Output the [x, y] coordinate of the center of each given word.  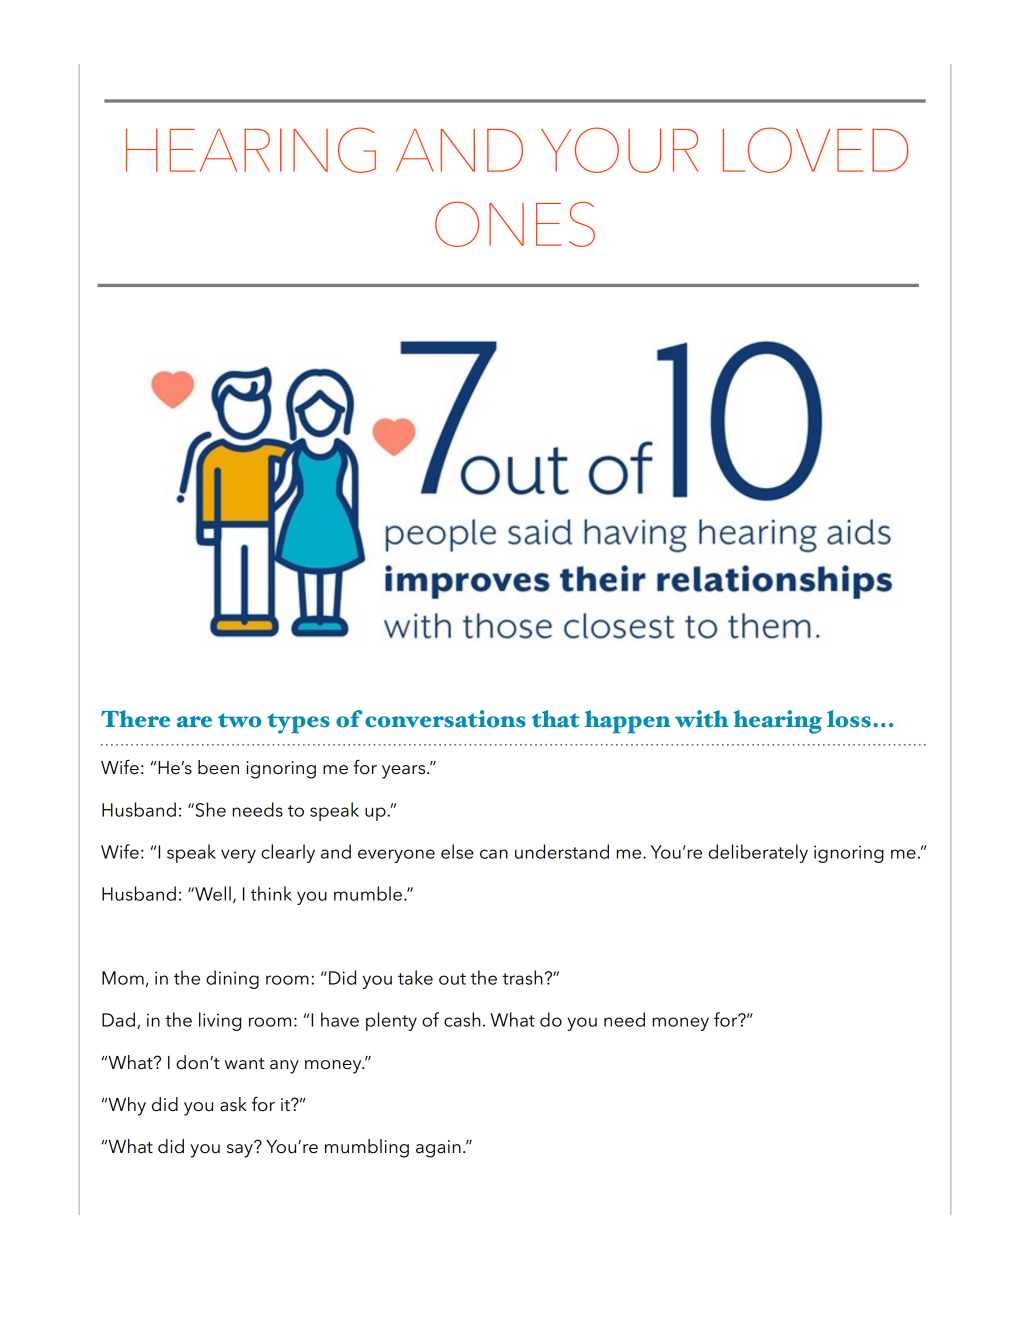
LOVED [816, 150]
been [218, 767]
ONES [515, 224]
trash [522, 977]
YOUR [620, 150]
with [702, 719]
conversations [445, 719]
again [438, 1149]
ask [233, 1104]
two [239, 720]
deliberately [758, 853]
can [494, 854]
